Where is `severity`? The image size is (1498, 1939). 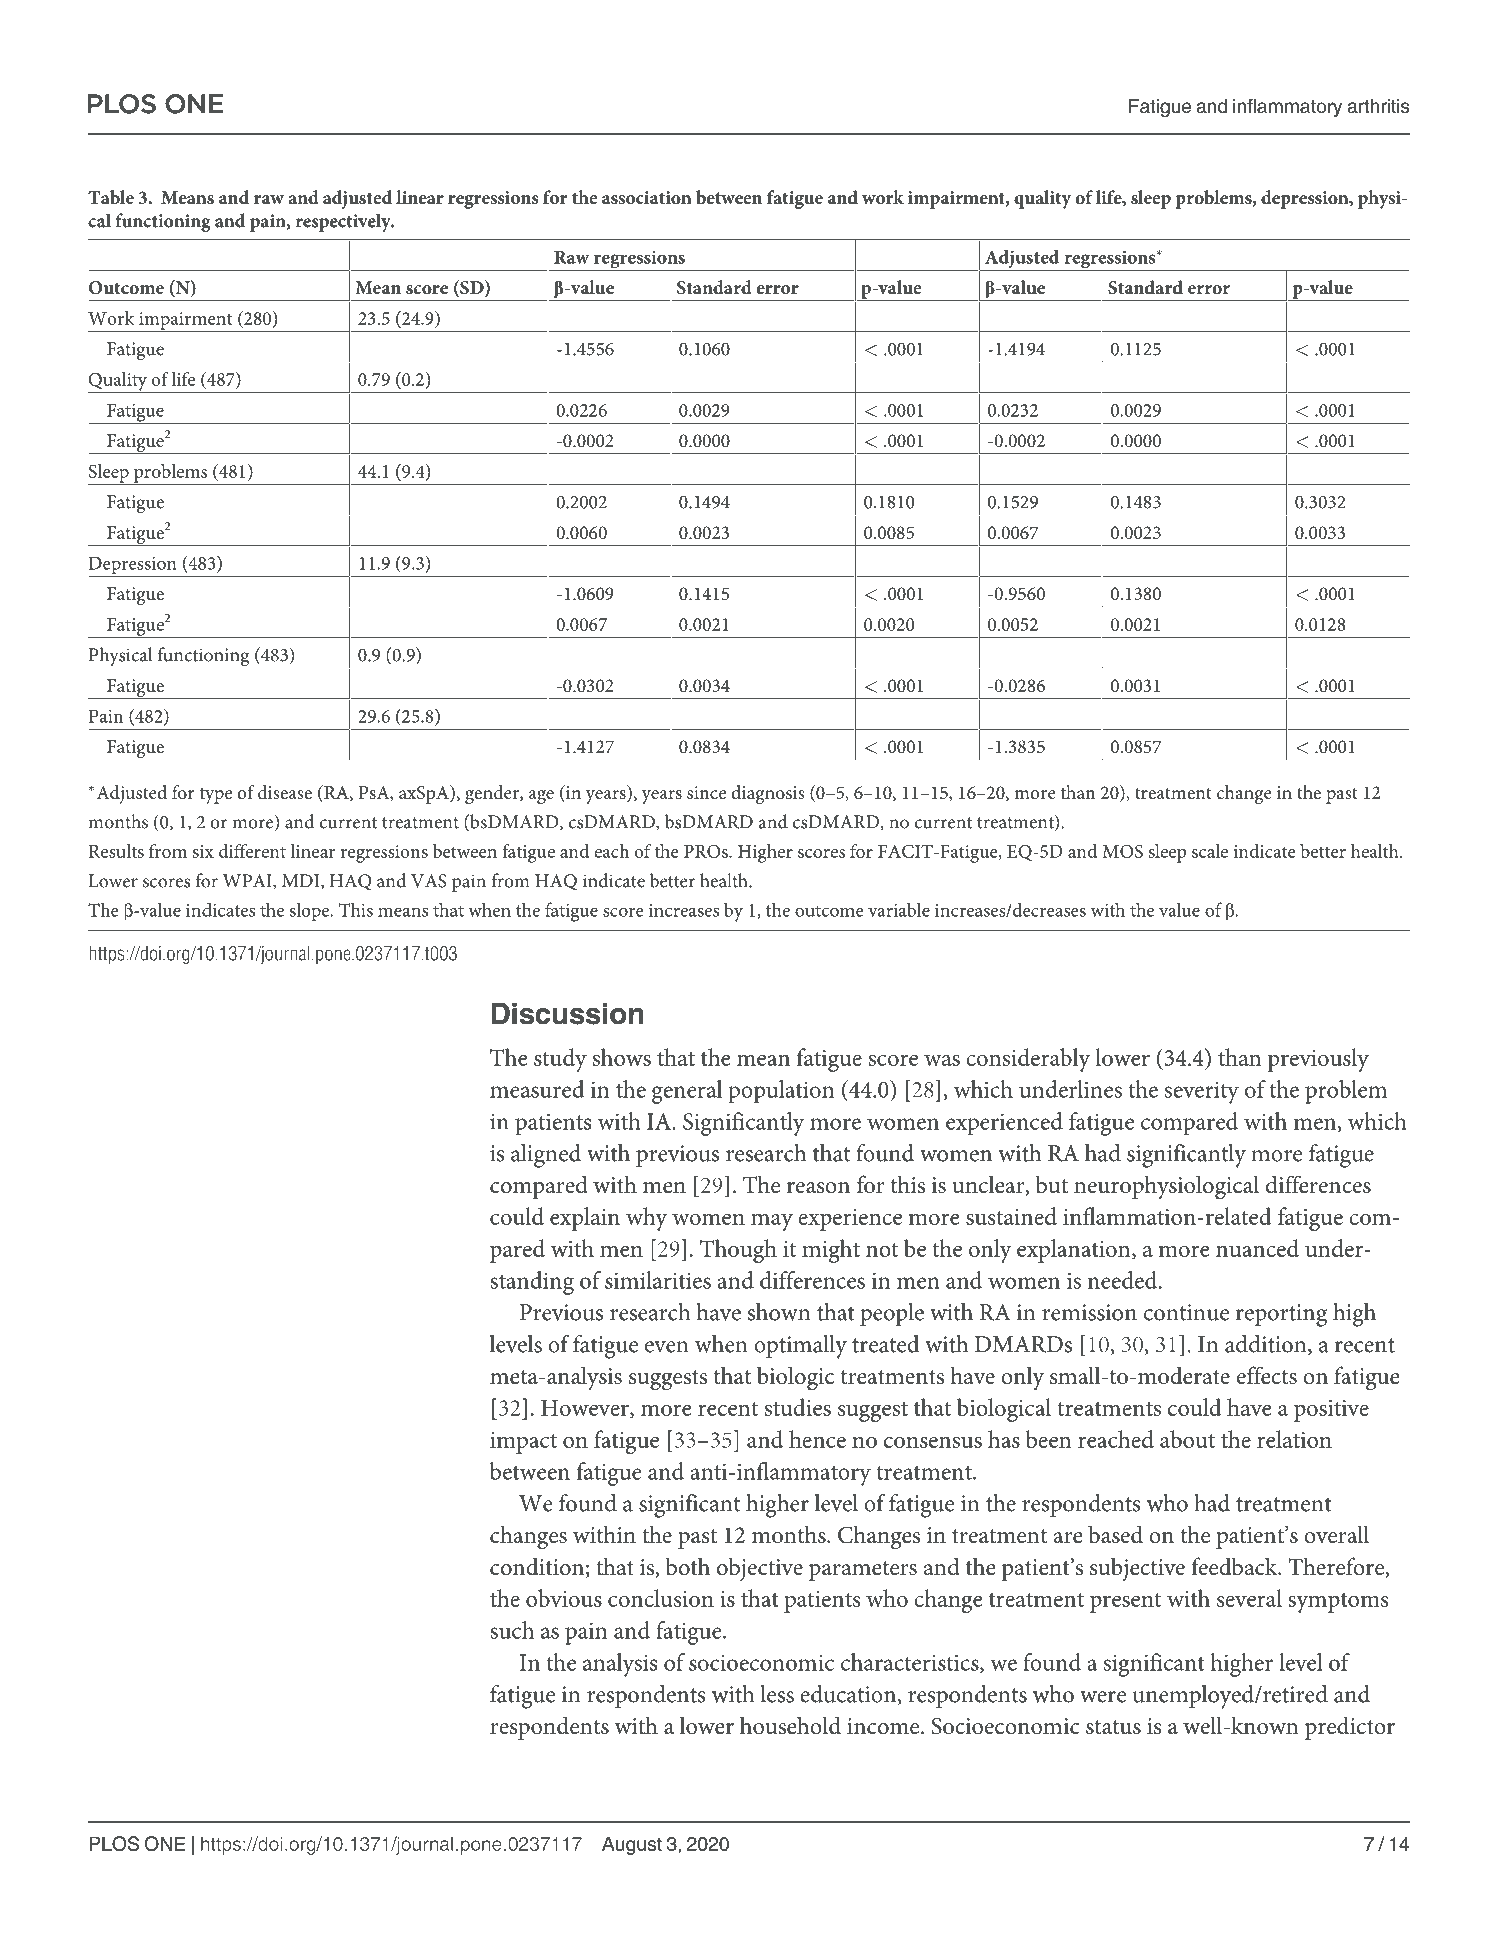 severity is located at coordinates (1202, 1092).
